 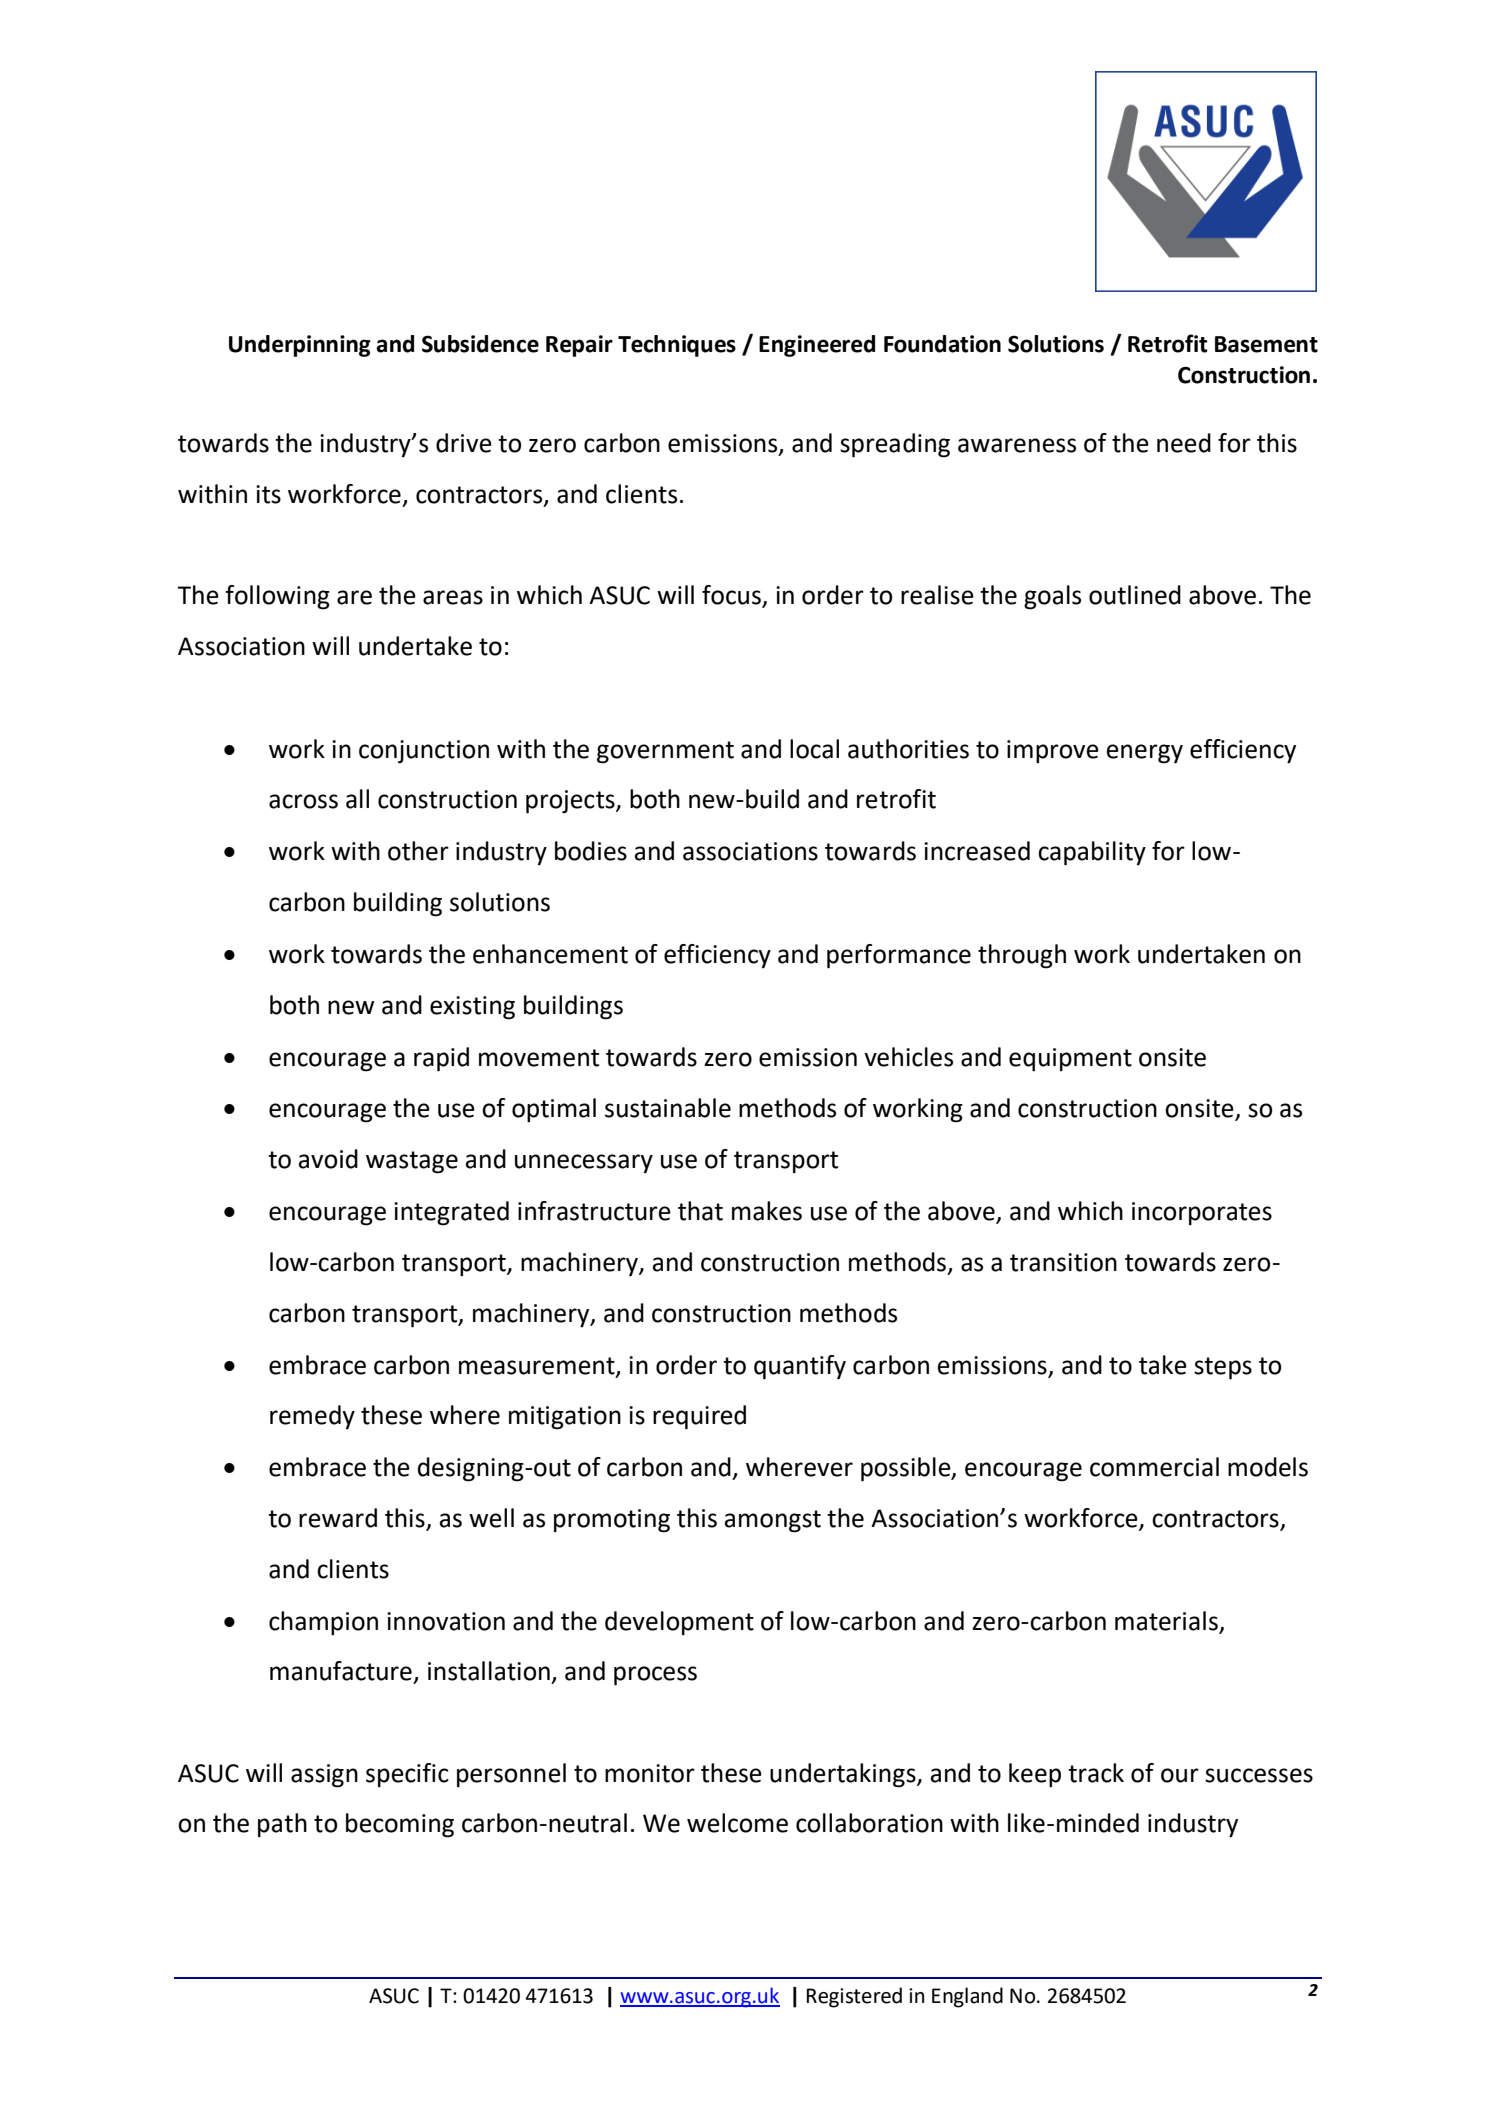 I want to click on England, so click(x=967, y=1997).
